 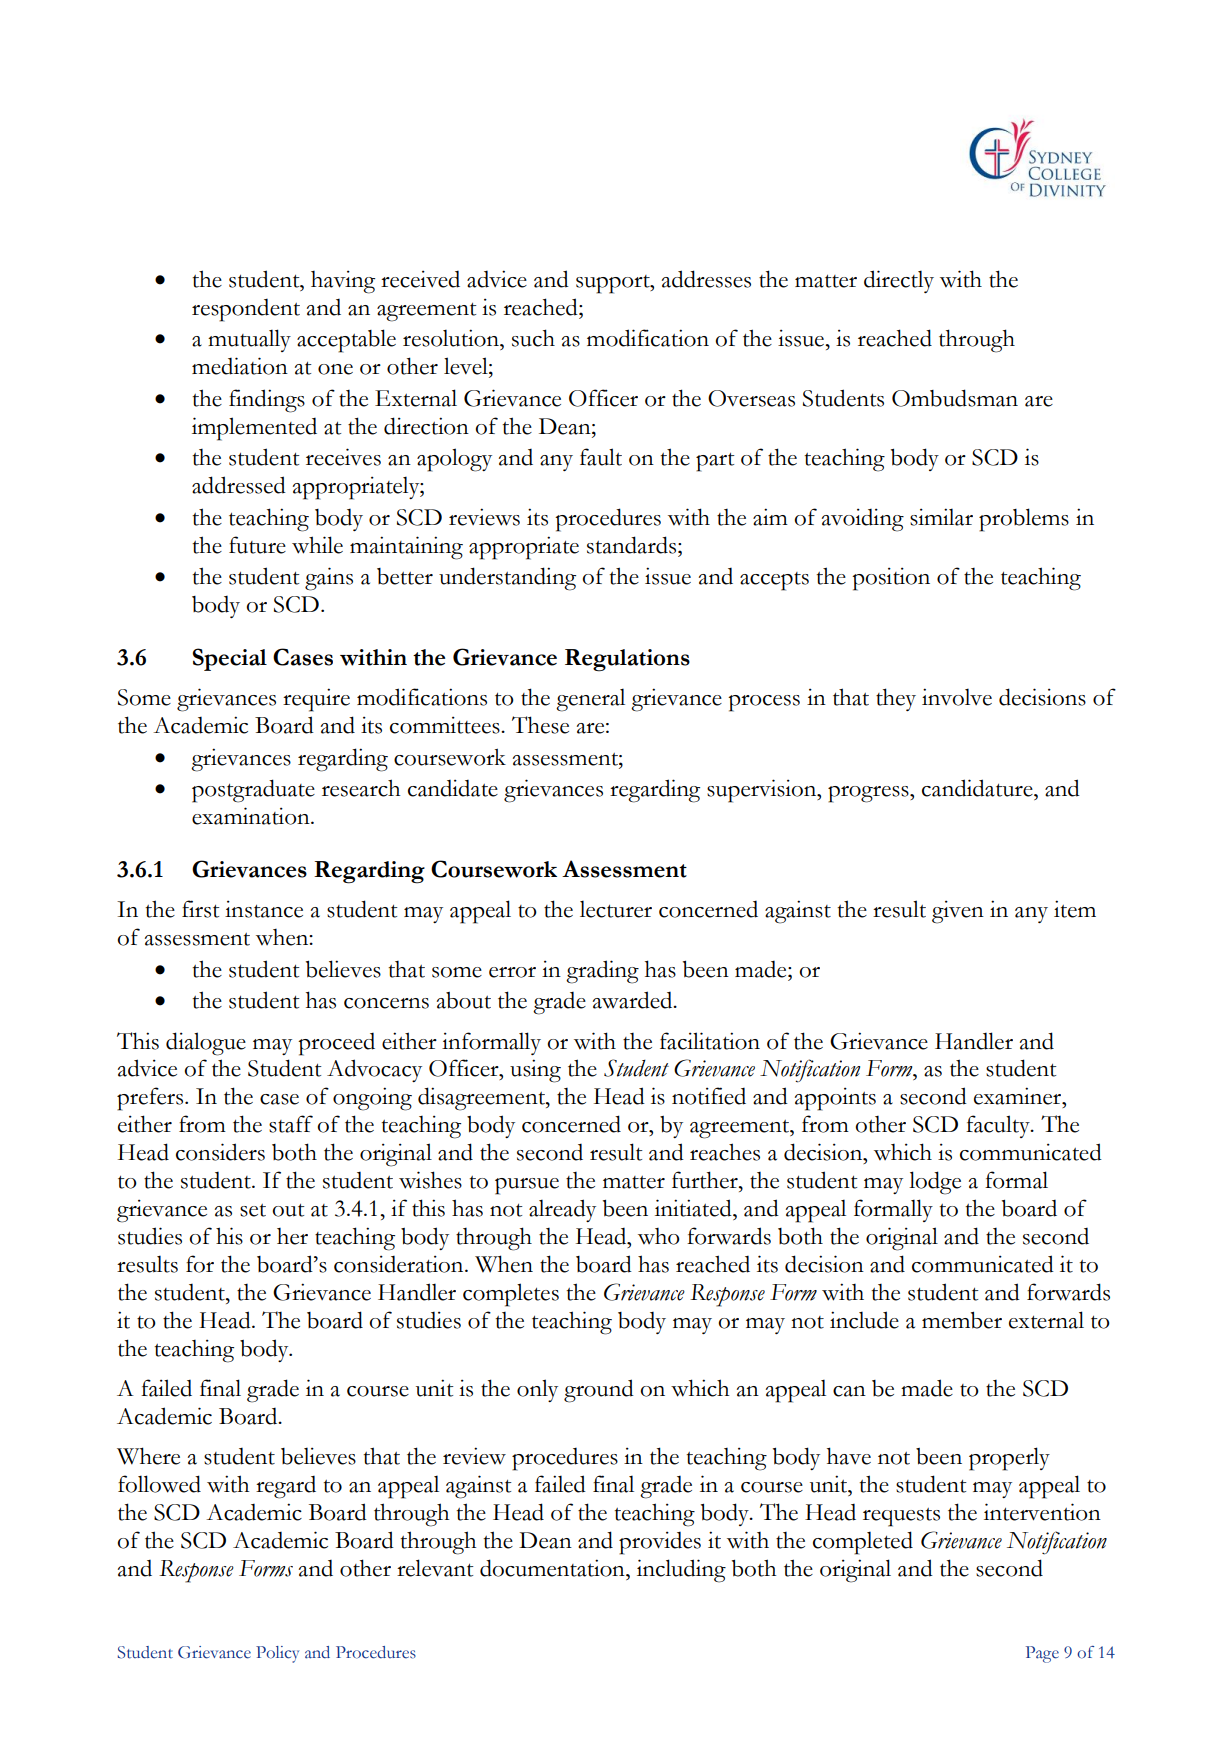 I want to click on grading, so click(x=602, y=972).
